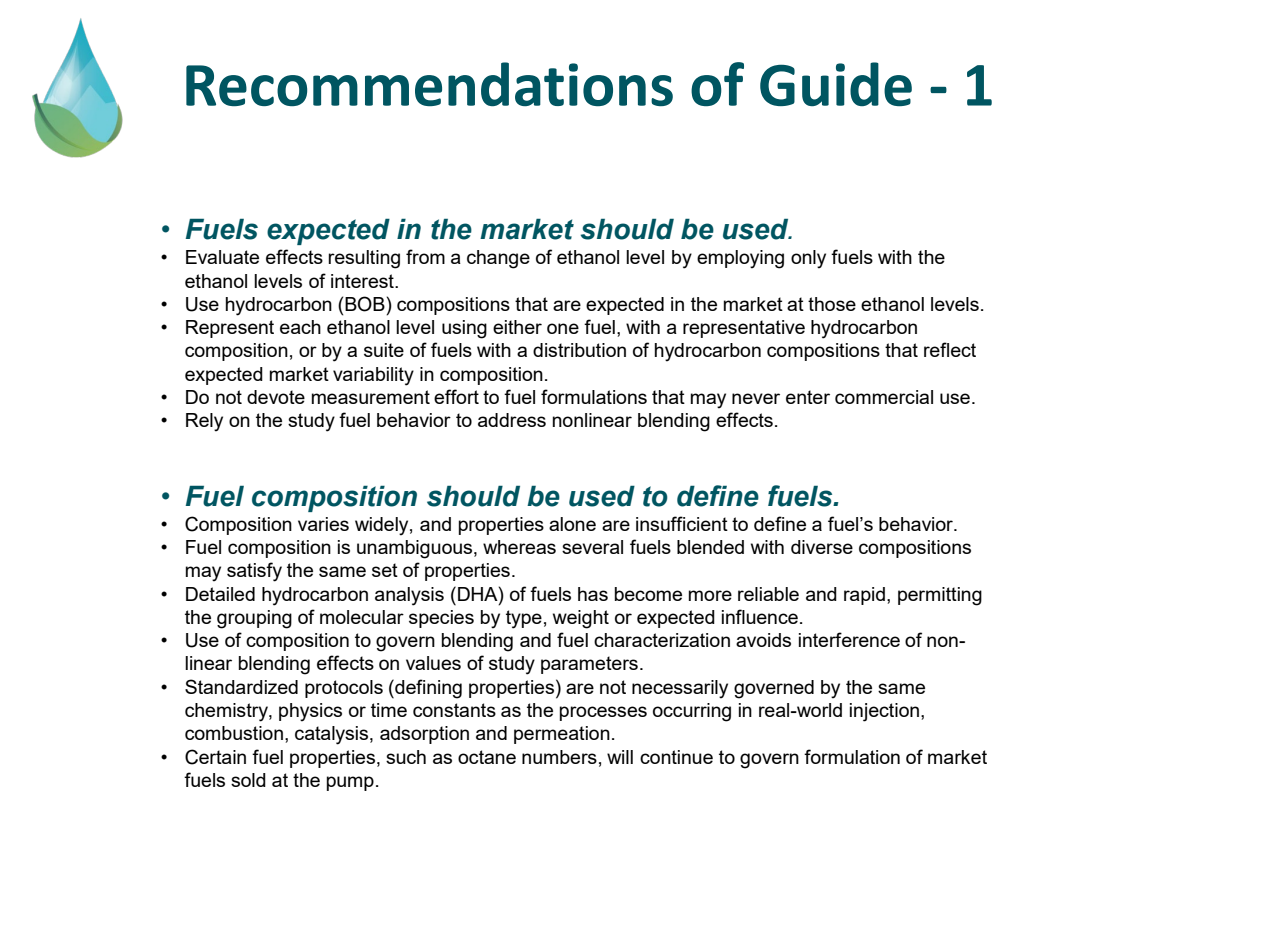 The width and height of the screenshot is (1270, 952). What do you see at coordinates (498, 259) in the screenshot?
I see `change` at bounding box center [498, 259].
